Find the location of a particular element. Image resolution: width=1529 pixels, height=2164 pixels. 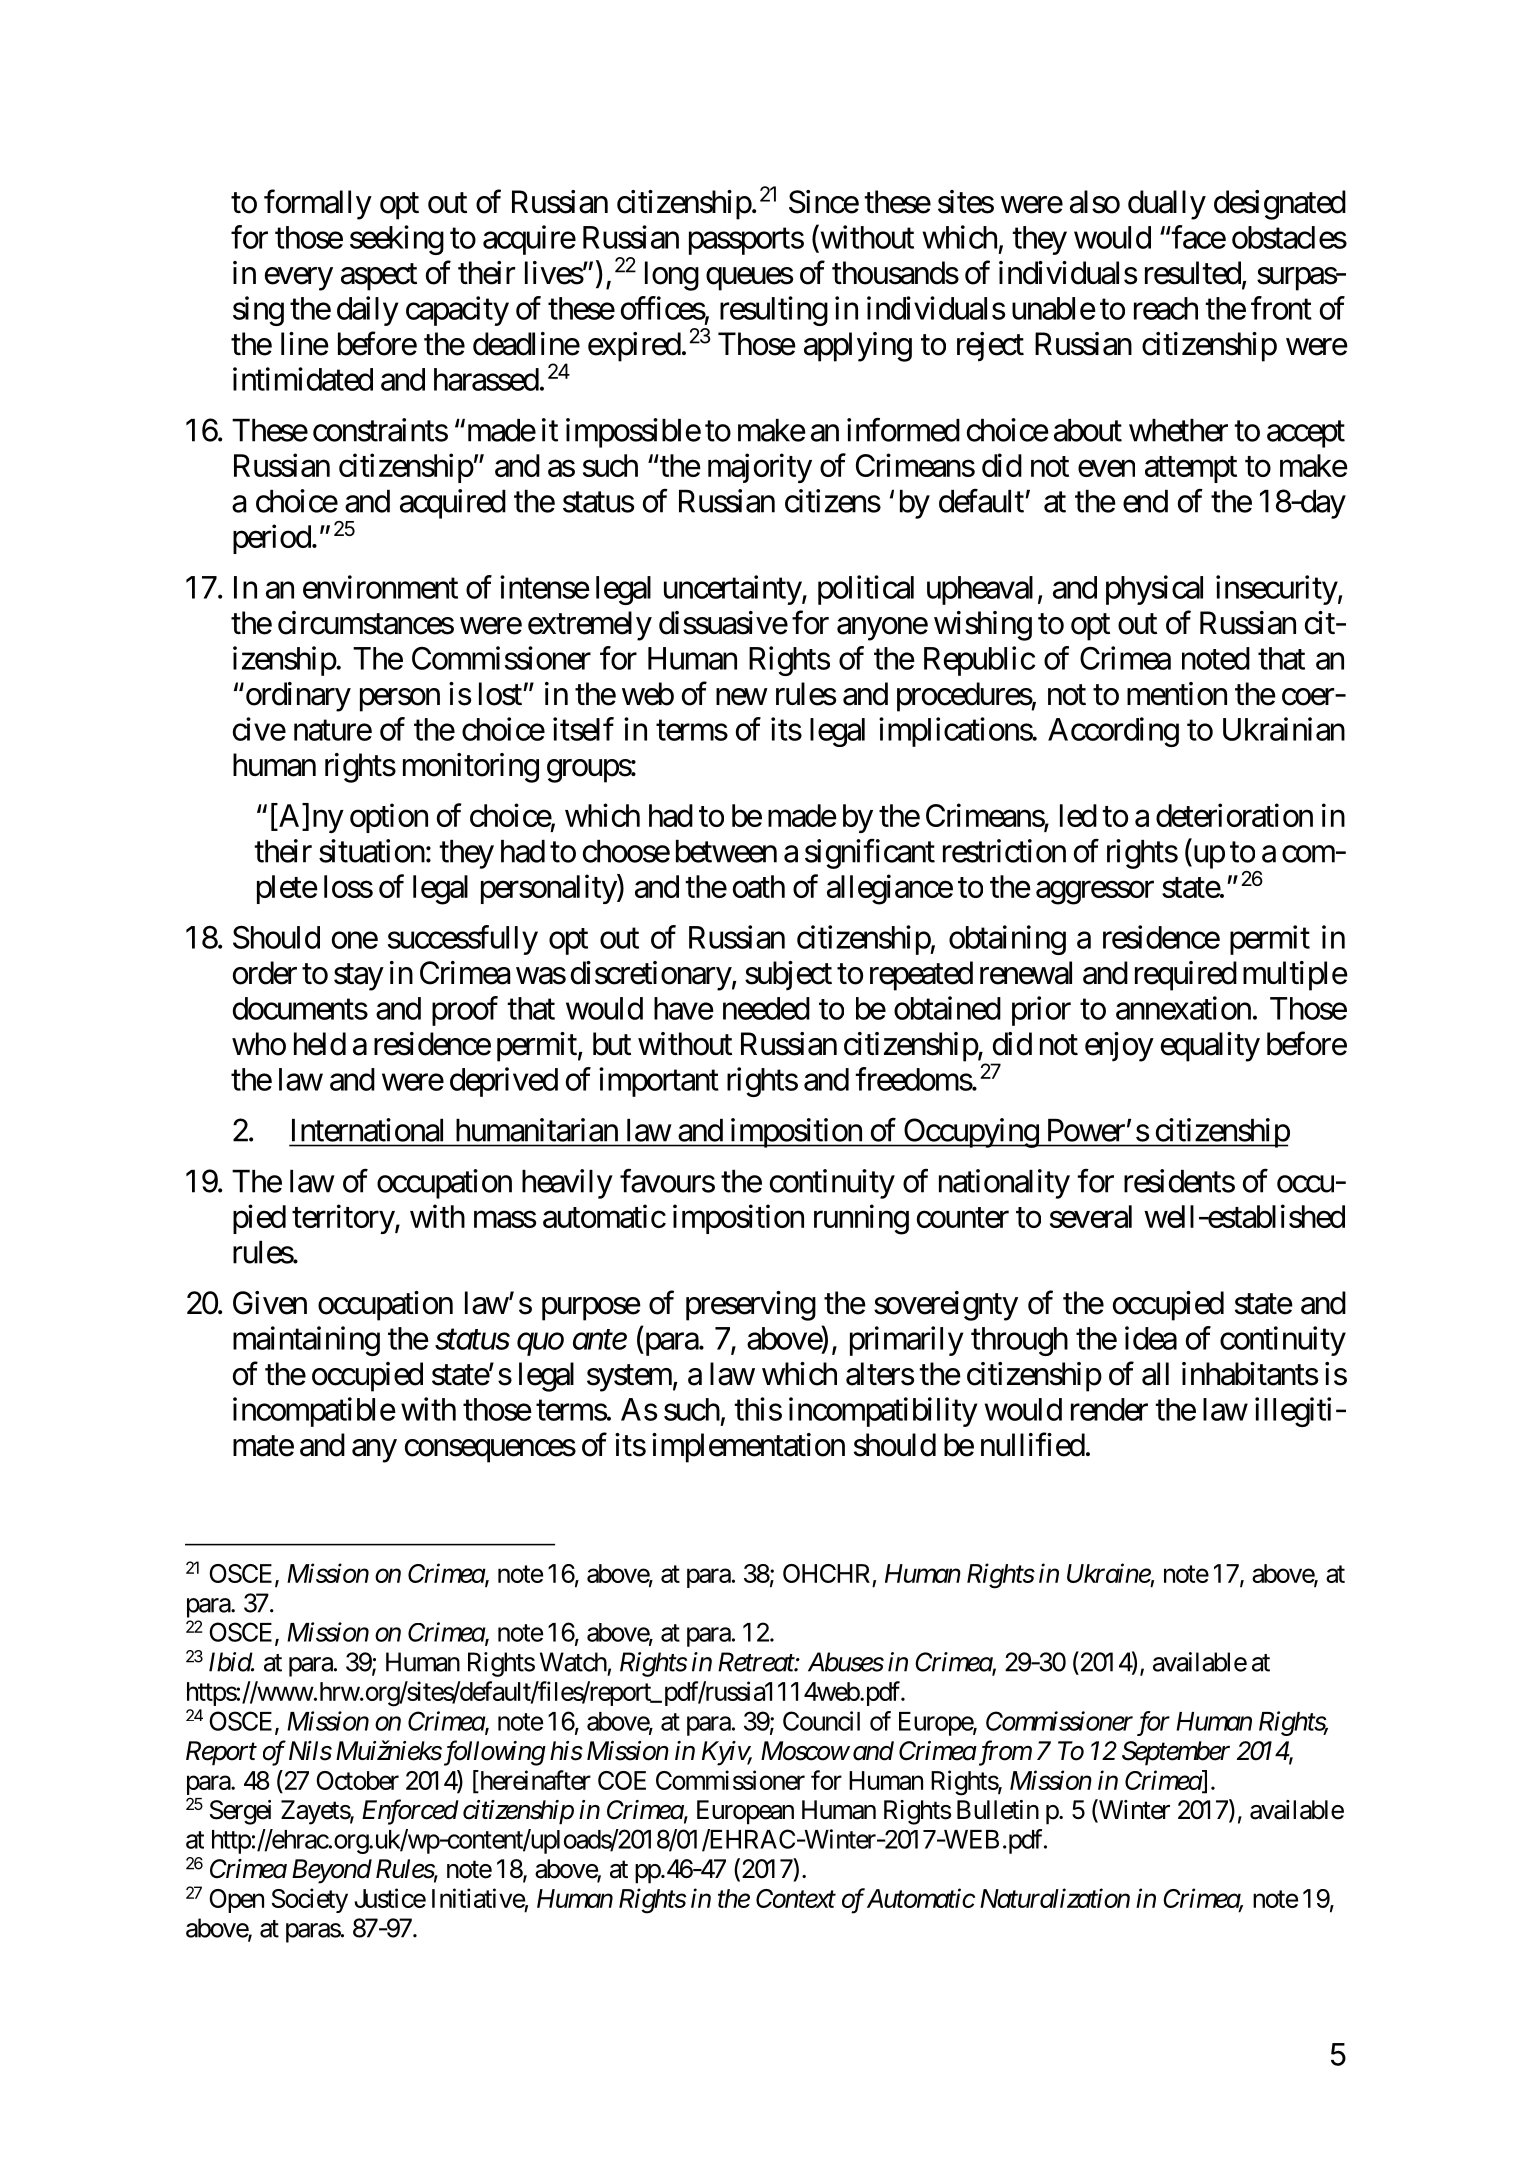

resulted is located at coordinates (1193, 273).
